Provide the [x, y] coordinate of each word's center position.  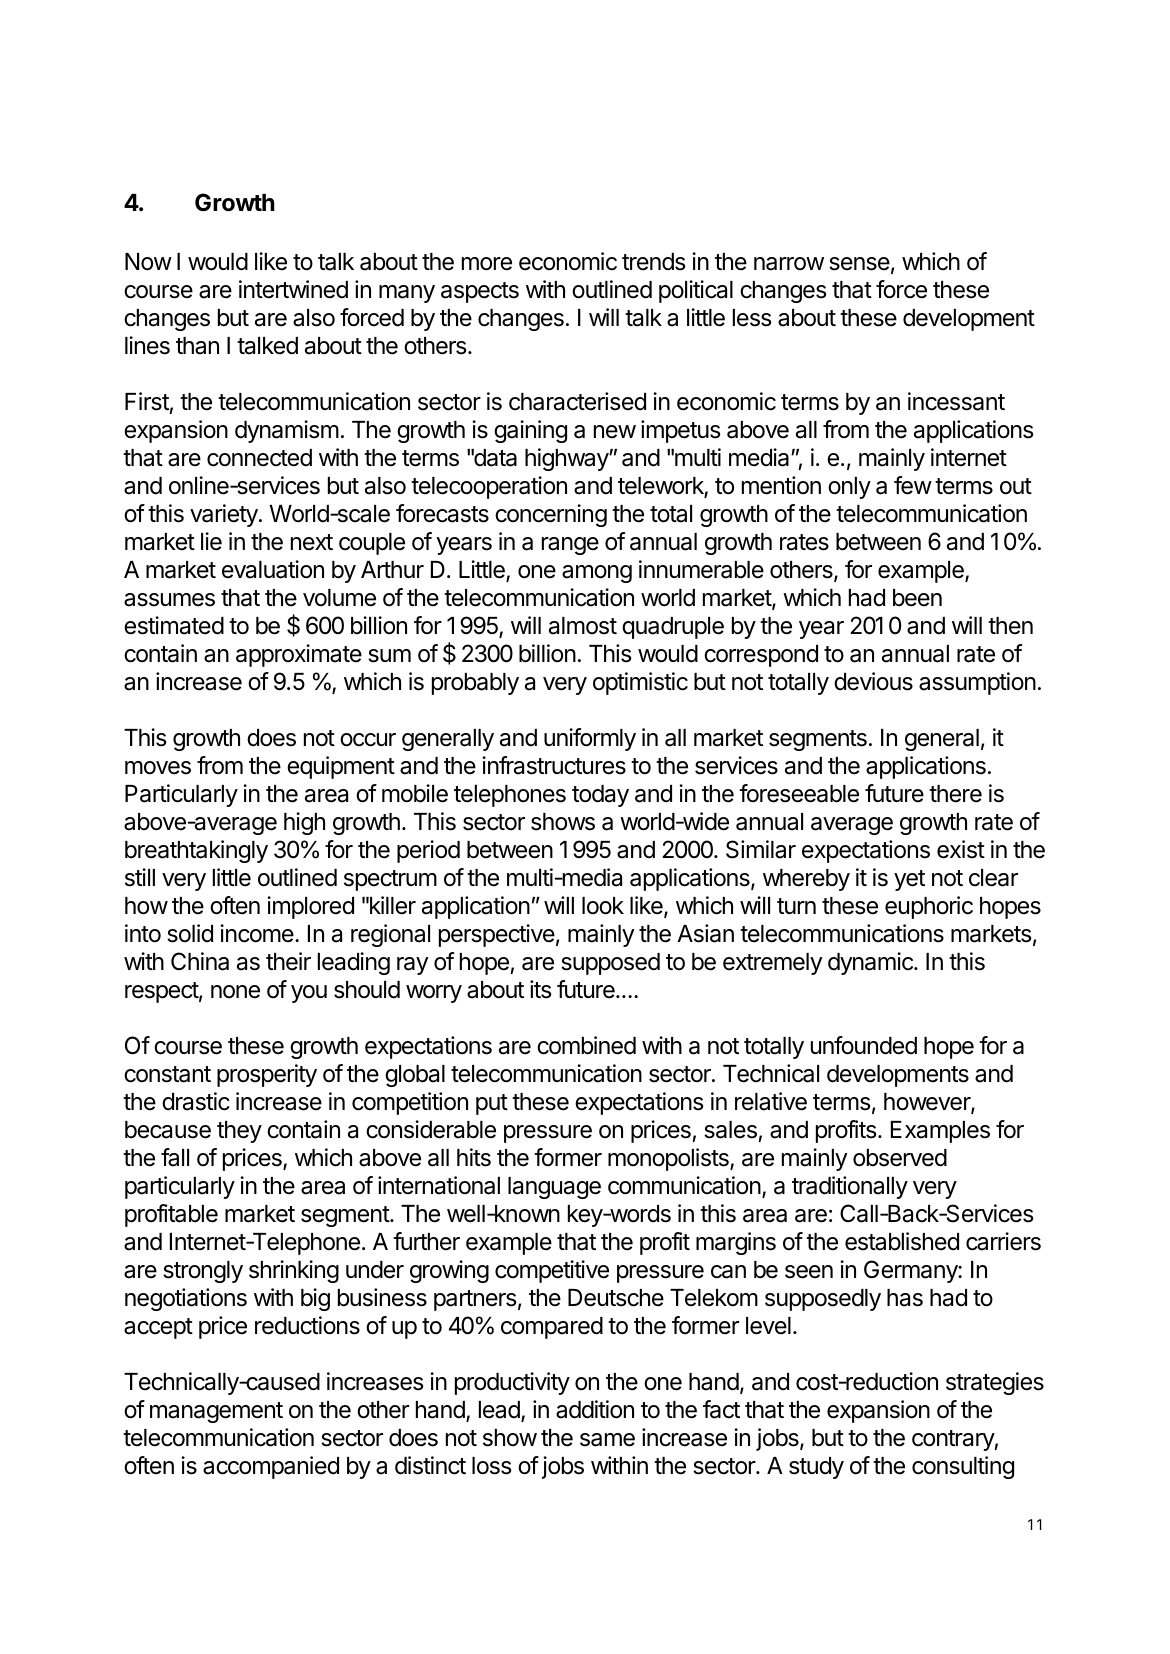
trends [653, 262]
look [603, 906]
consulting [963, 1467]
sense [859, 264]
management [216, 1412]
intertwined [293, 289]
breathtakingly [196, 851]
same [607, 1440]
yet [909, 880]
